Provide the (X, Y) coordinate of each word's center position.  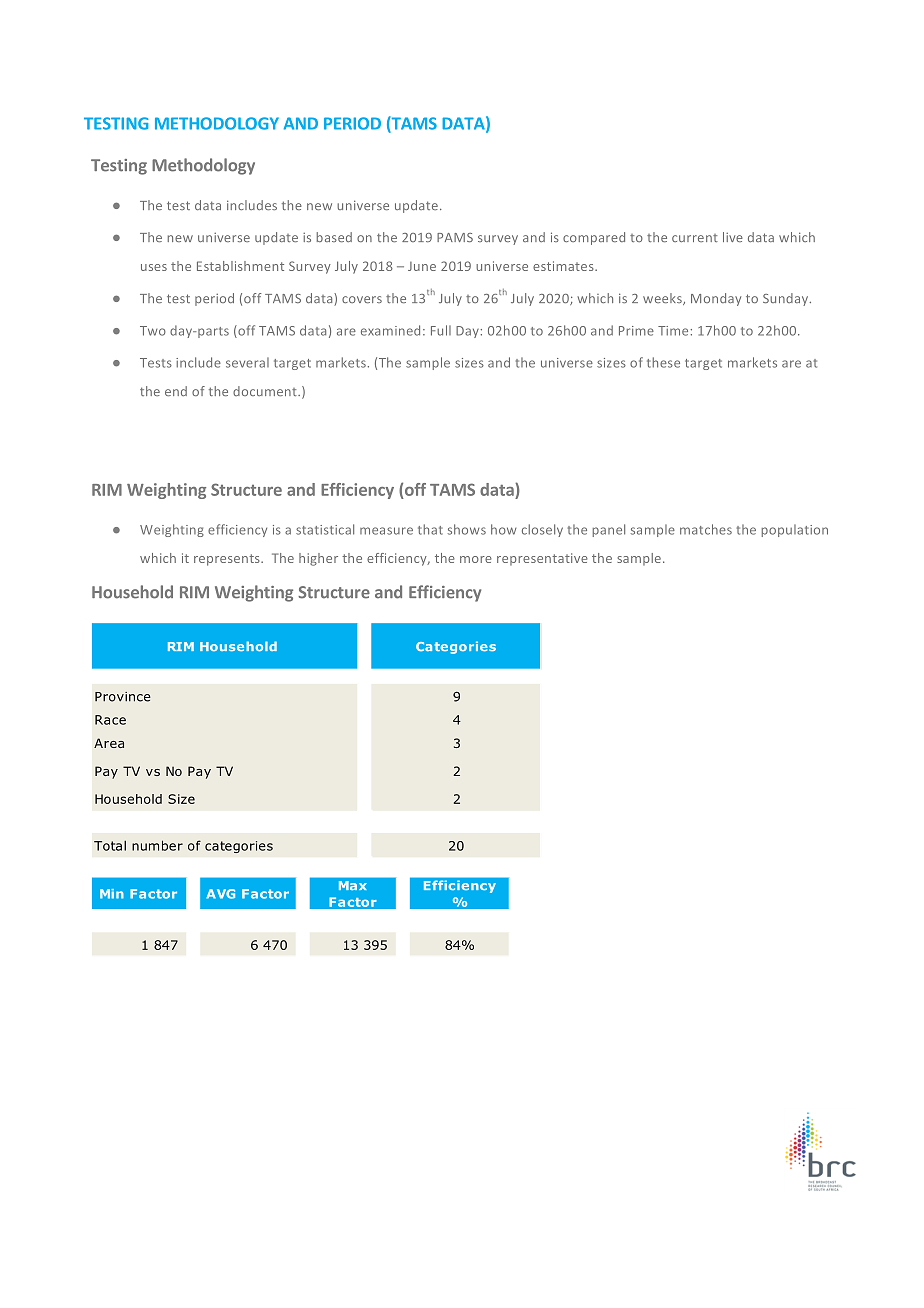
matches (706, 529)
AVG (220, 894)
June (422, 266)
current (695, 238)
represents (228, 560)
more (476, 559)
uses (154, 267)
